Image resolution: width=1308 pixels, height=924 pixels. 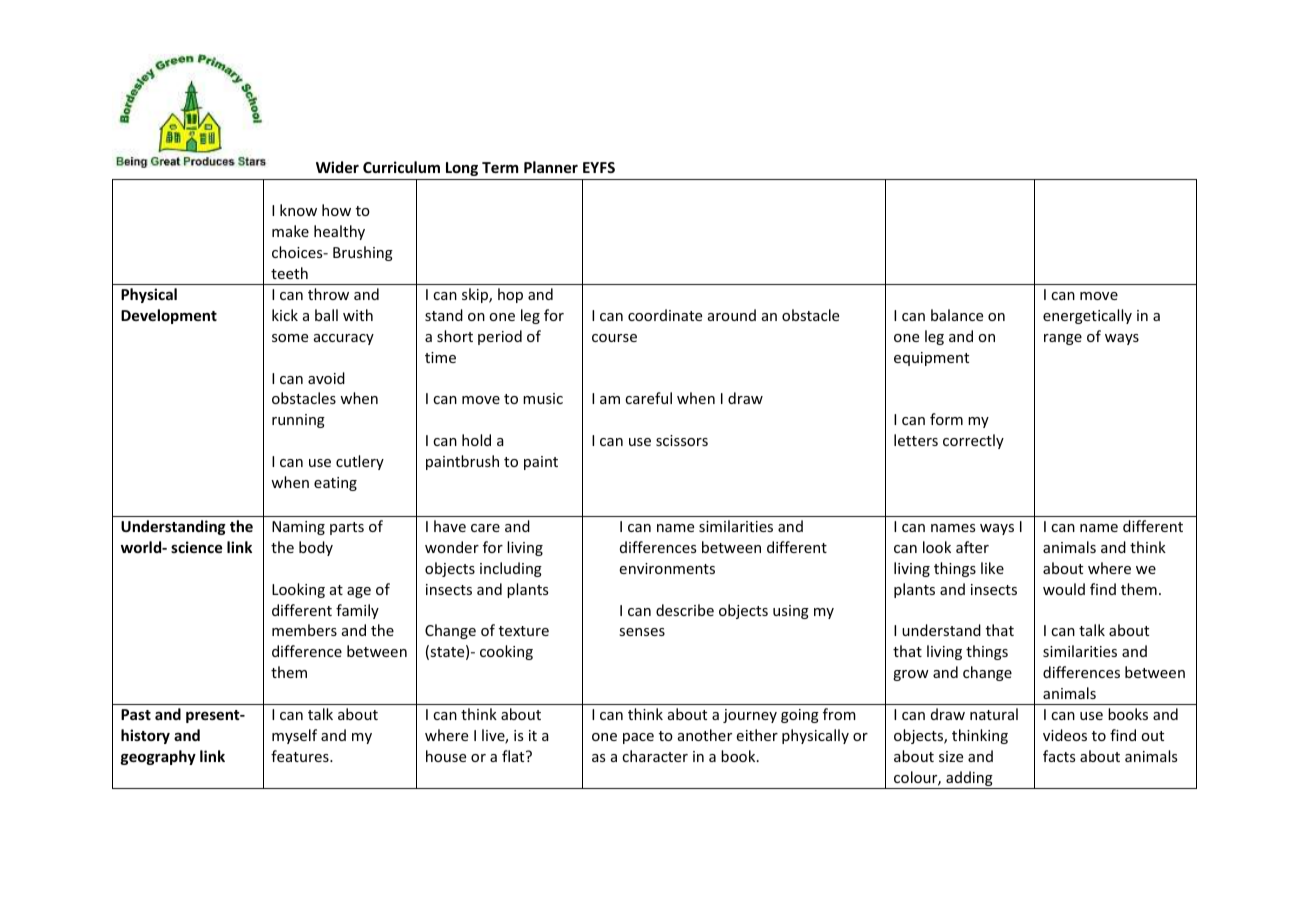 What do you see at coordinates (298, 421) in the screenshot?
I see `running` at bounding box center [298, 421].
